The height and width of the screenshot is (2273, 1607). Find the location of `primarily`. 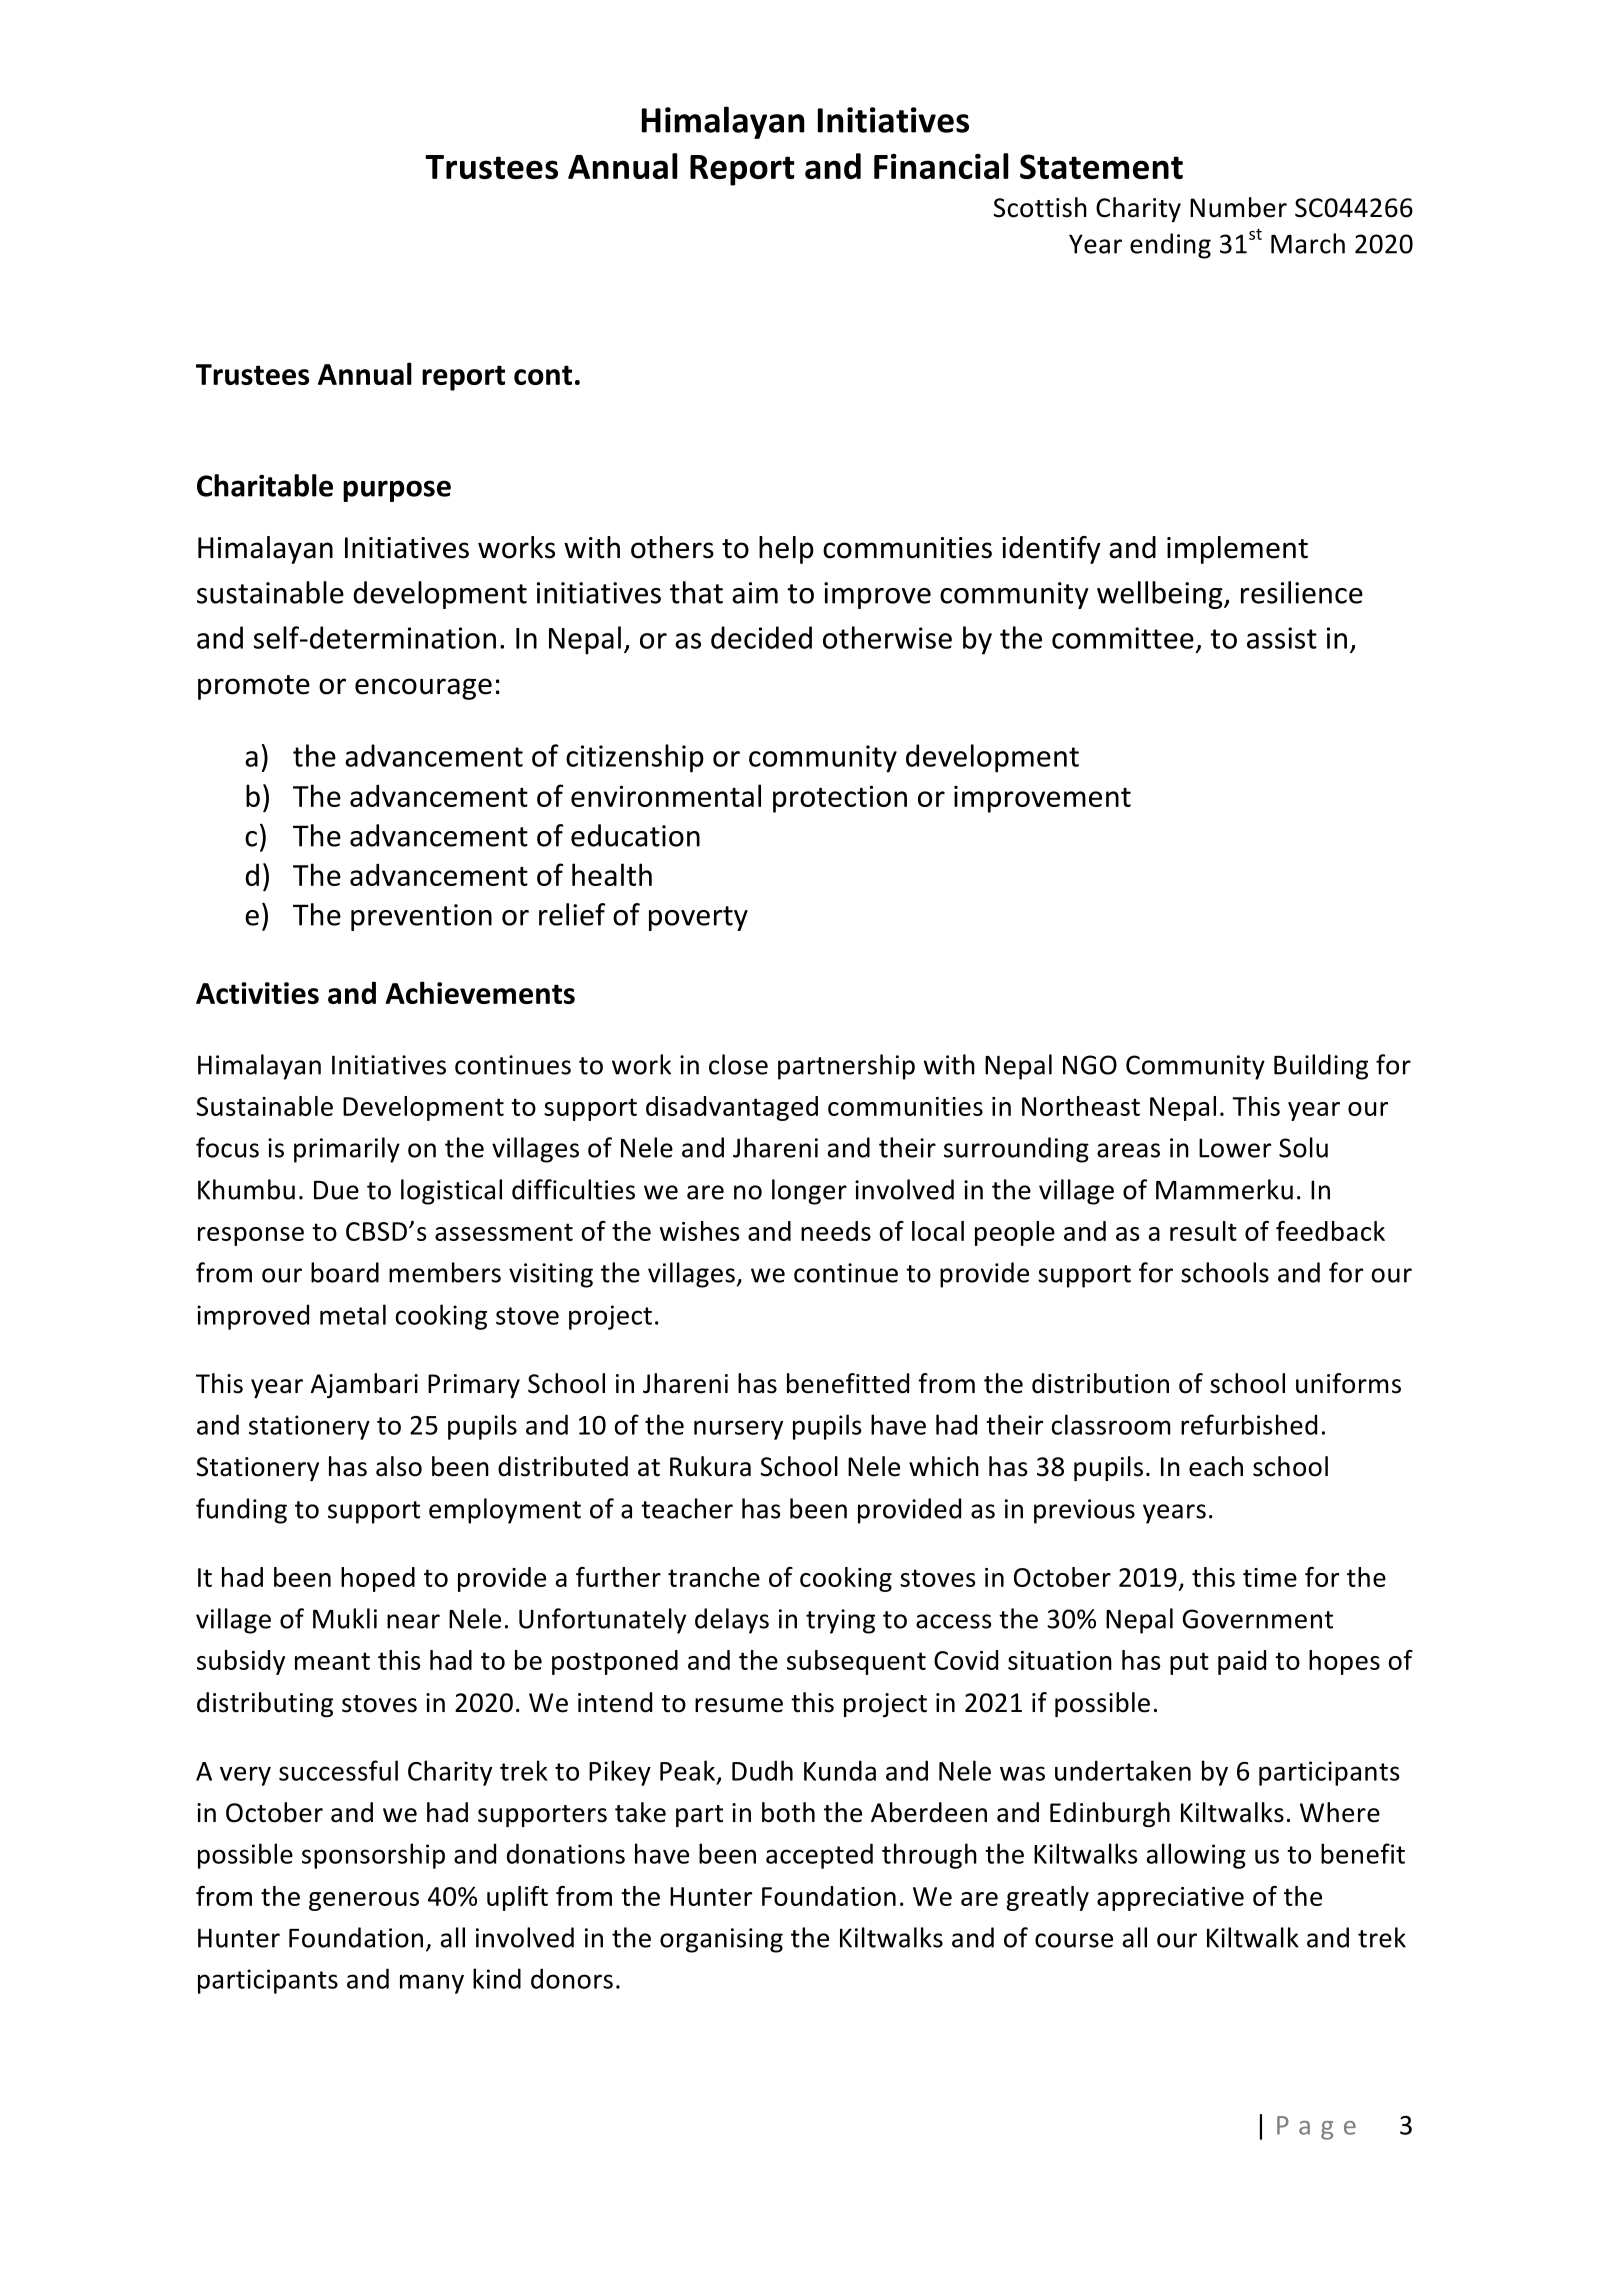

primarily is located at coordinates (347, 1150).
